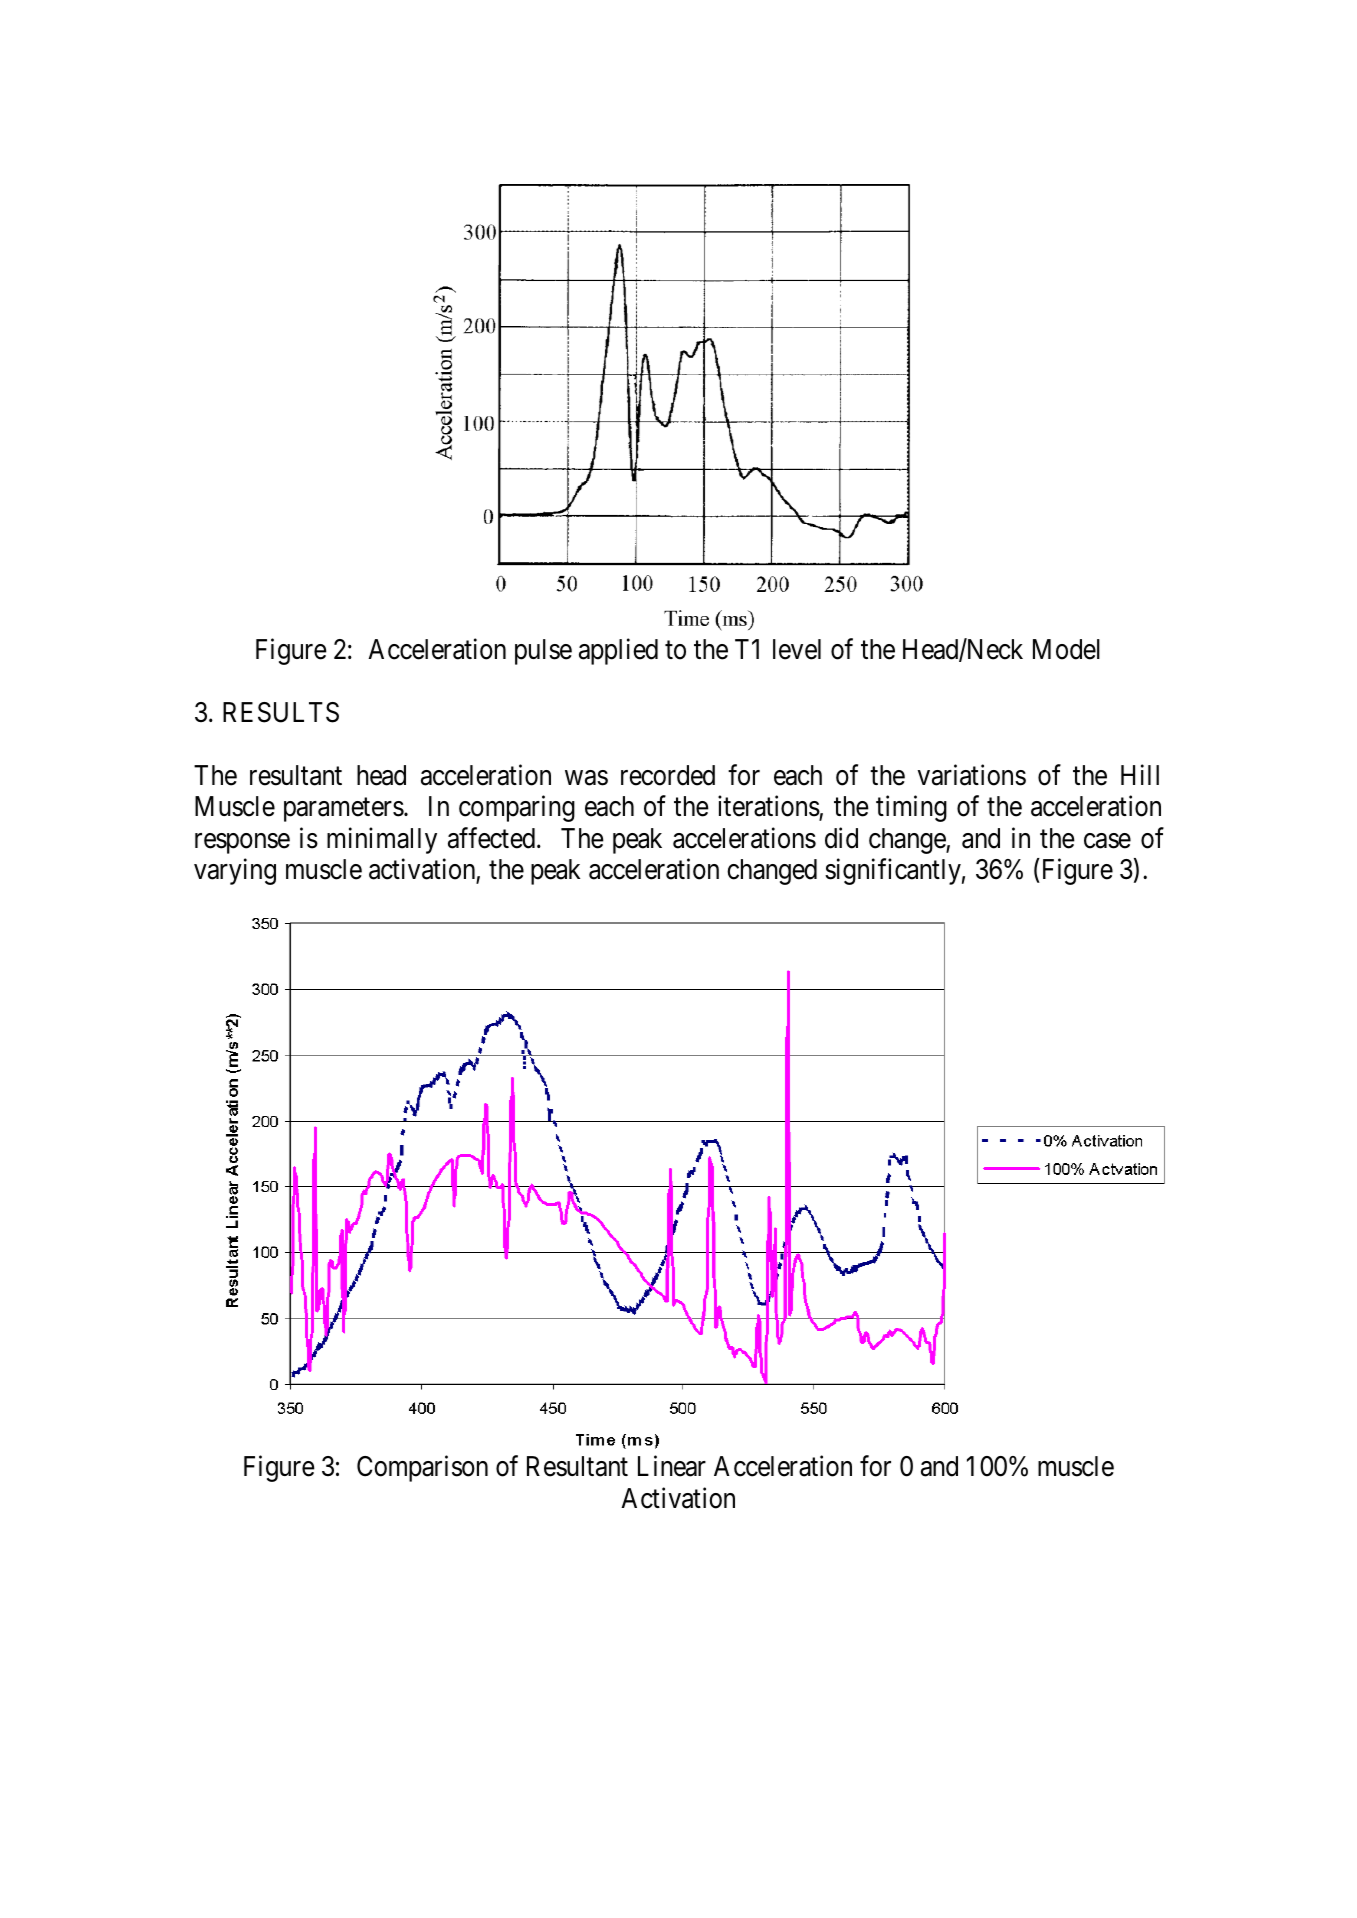 The height and width of the screenshot is (1918, 1357). Describe the element at coordinates (422, 1469) in the screenshot. I see `Comparison` at that location.
